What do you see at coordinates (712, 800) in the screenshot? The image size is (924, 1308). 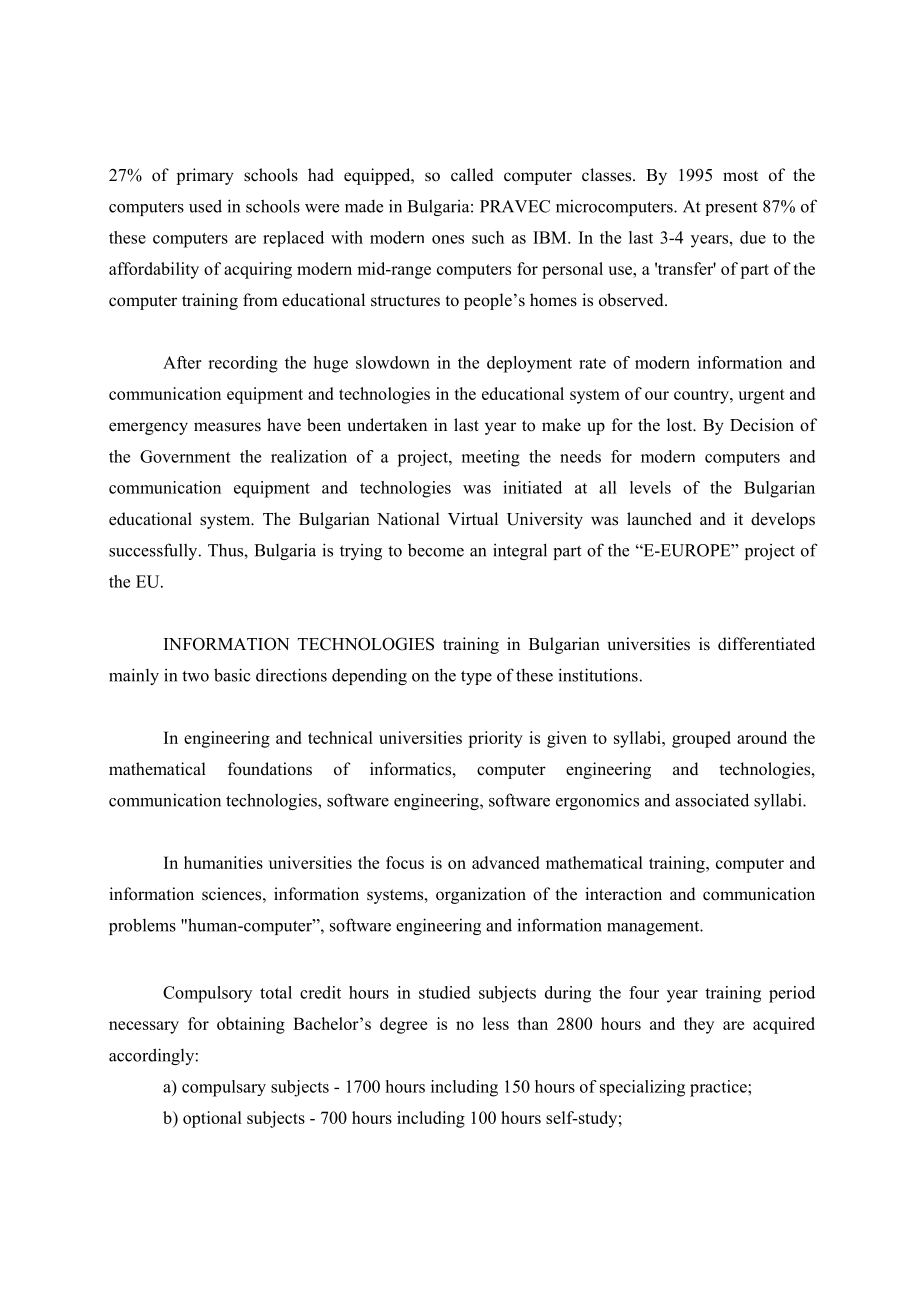 I see `associated` at bounding box center [712, 800].
